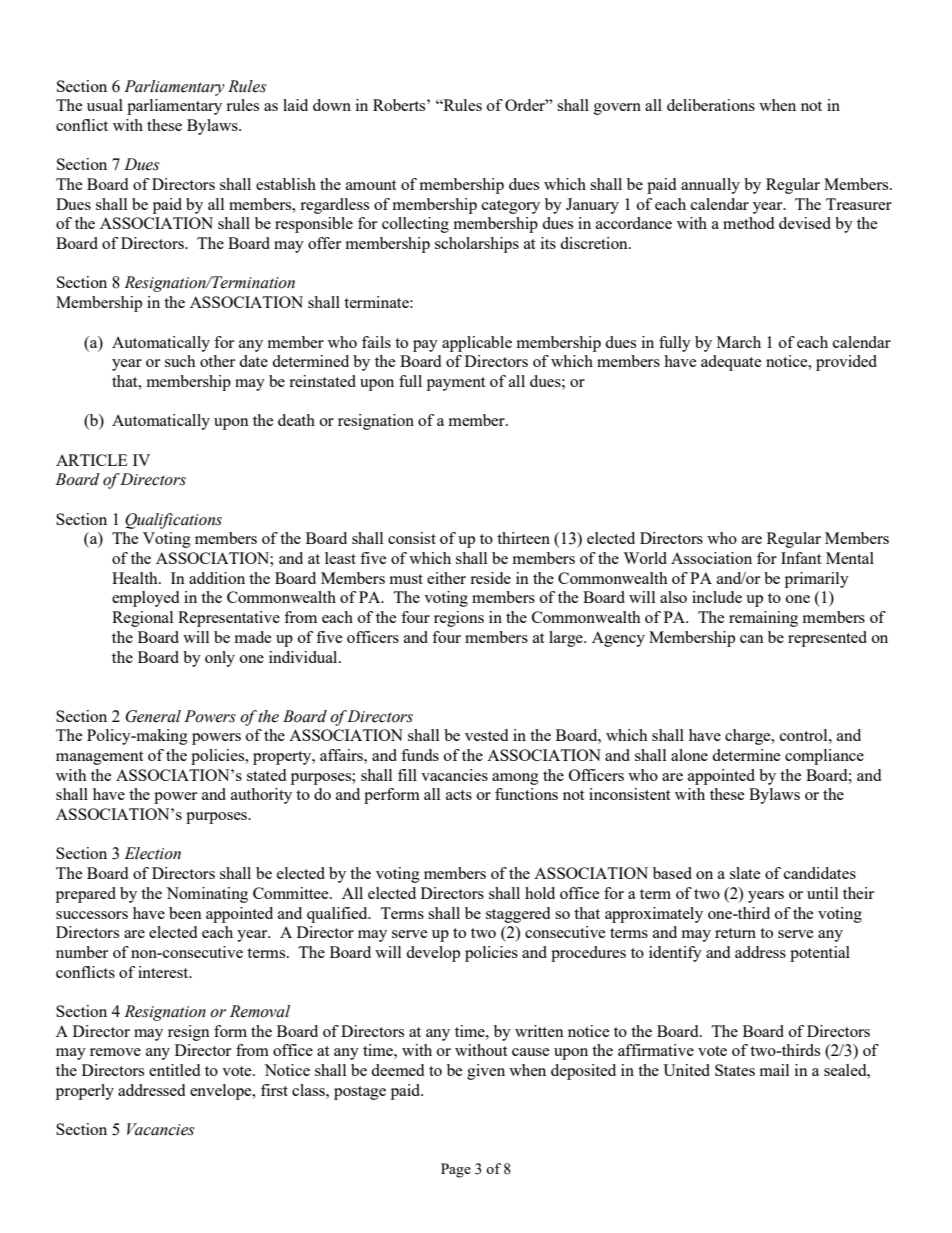 The image size is (952, 1233). Describe the element at coordinates (459, 619) in the image. I see `regions` at that location.
